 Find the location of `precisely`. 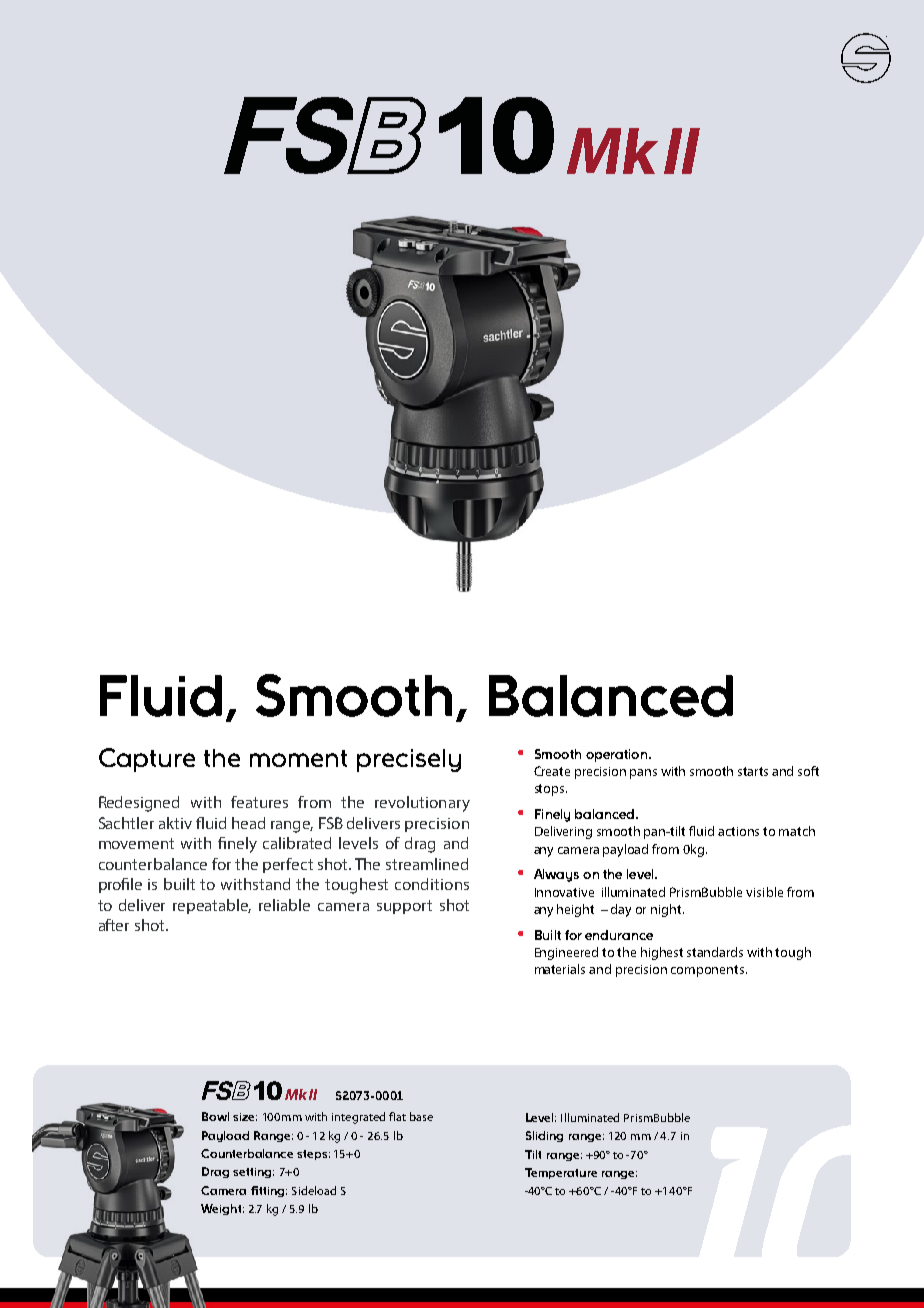

precisely is located at coordinates (409, 760).
